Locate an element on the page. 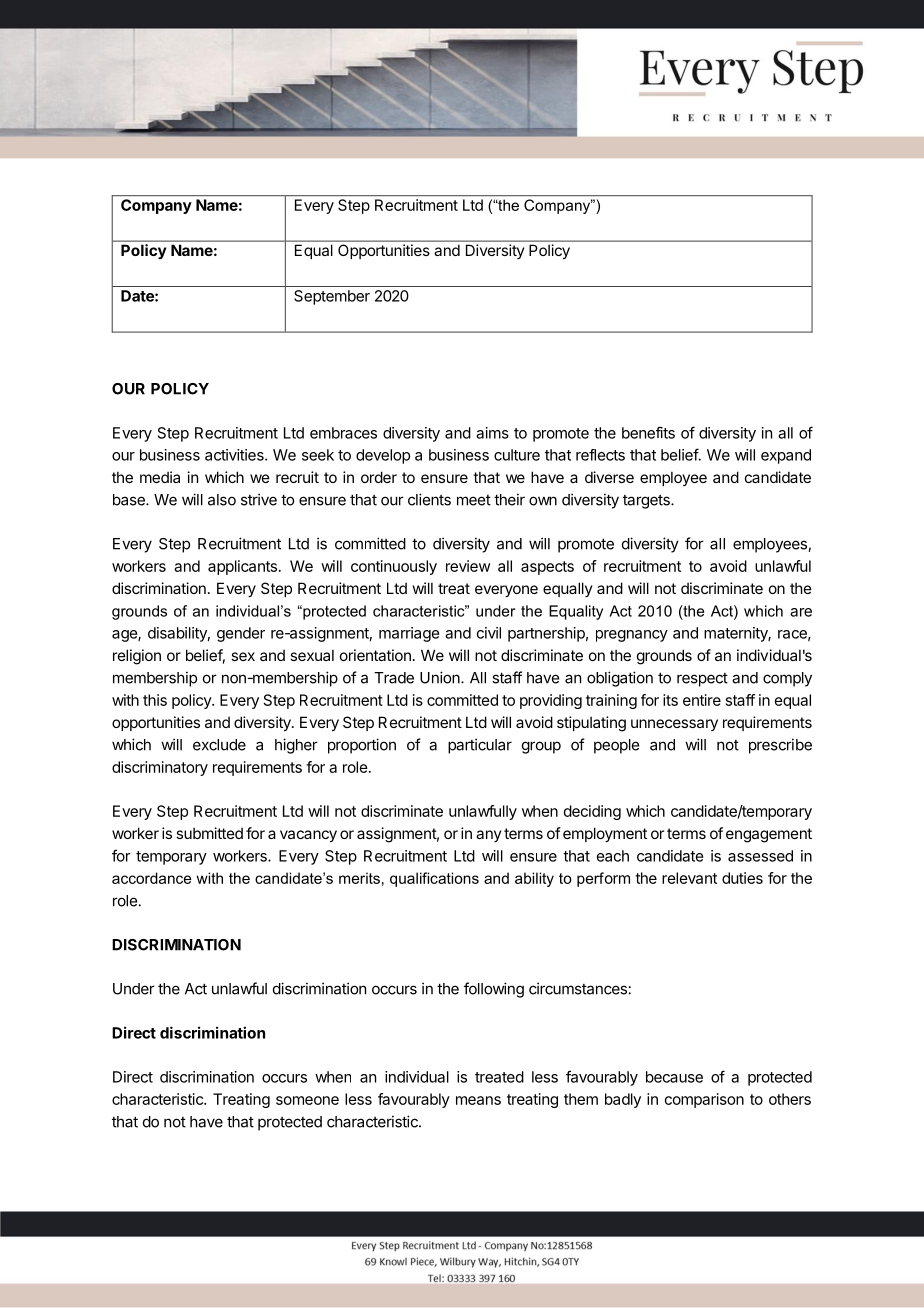 This page has height=1308, width=924. submitted is located at coordinates (209, 833).
